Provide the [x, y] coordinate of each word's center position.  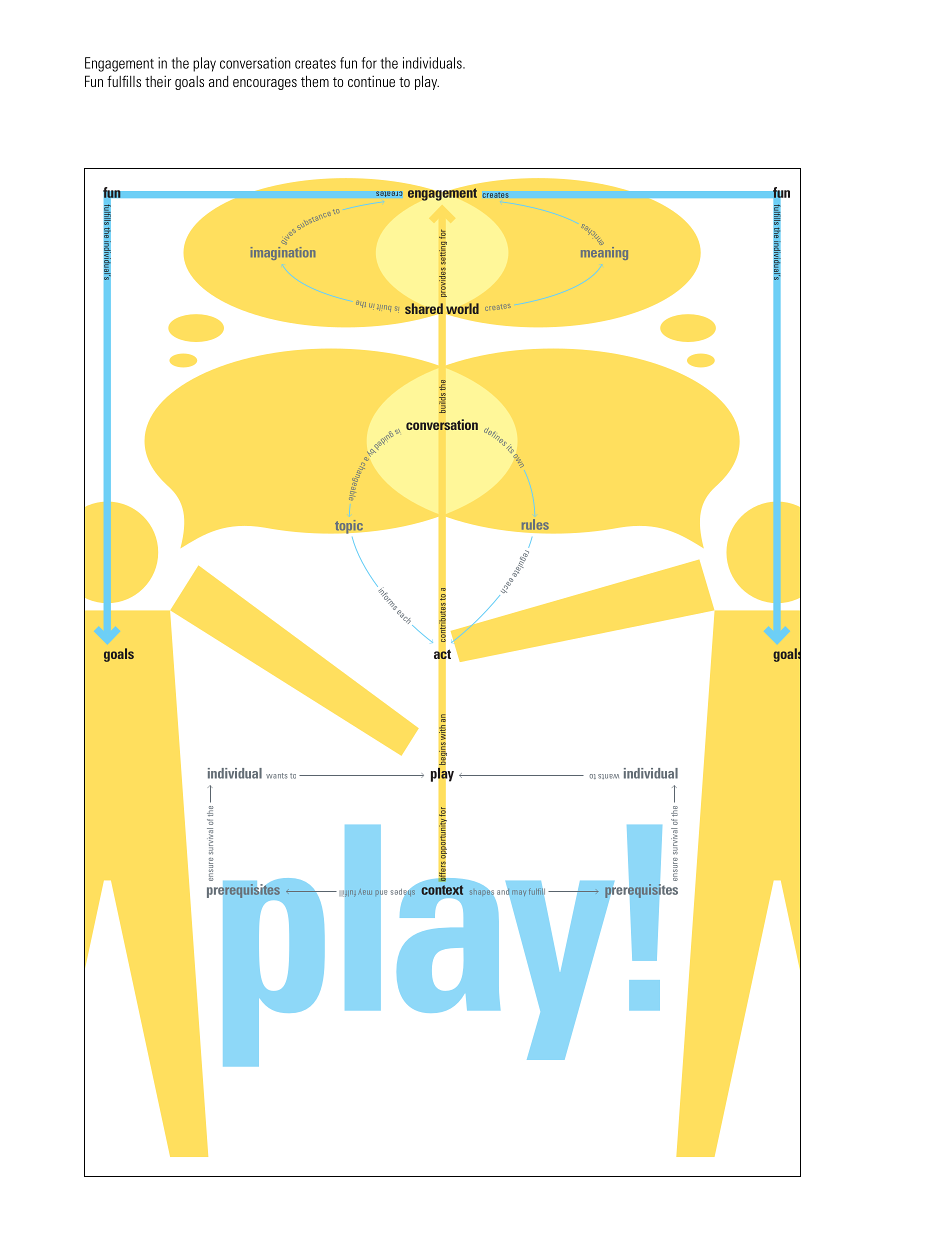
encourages [265, 84]
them [315, 81]
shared [424, 310]
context [442, 890]
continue [371, 81]
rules [535, 524]
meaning [604, 252]
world [462, 308]
